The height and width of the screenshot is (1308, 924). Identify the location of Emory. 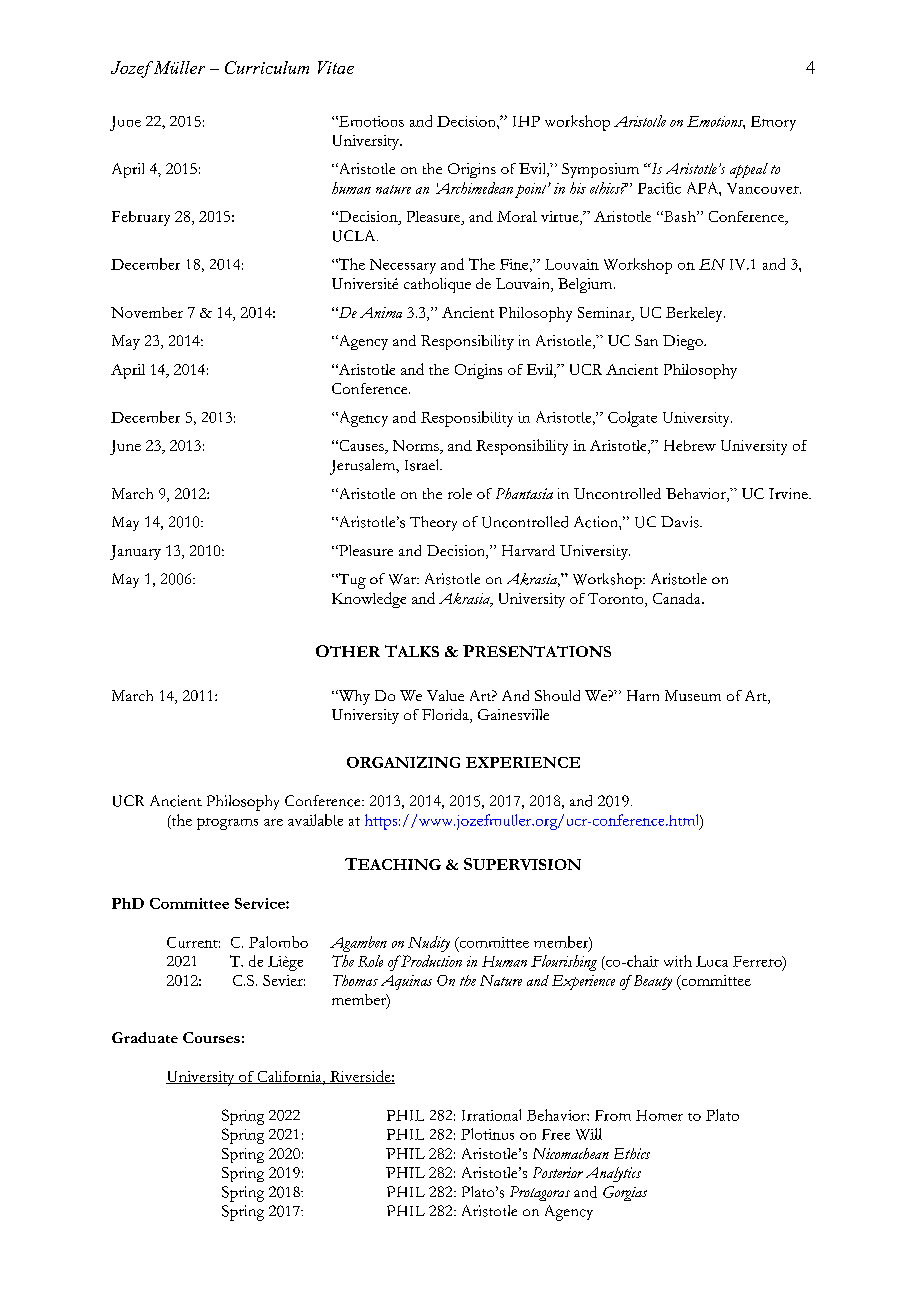
(773, 123).
